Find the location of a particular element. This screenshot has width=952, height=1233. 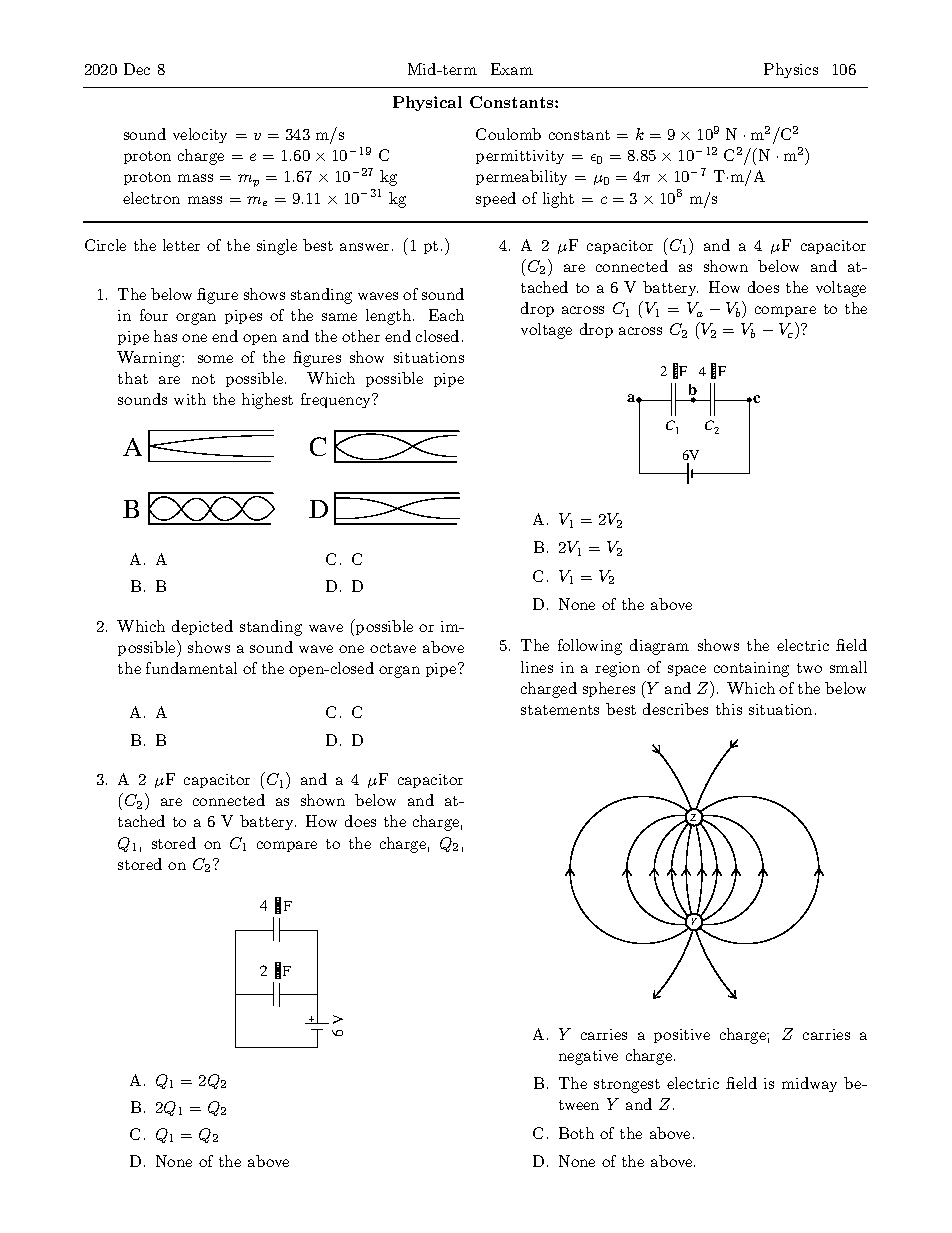

octave is located at coordinates (393, 648).
